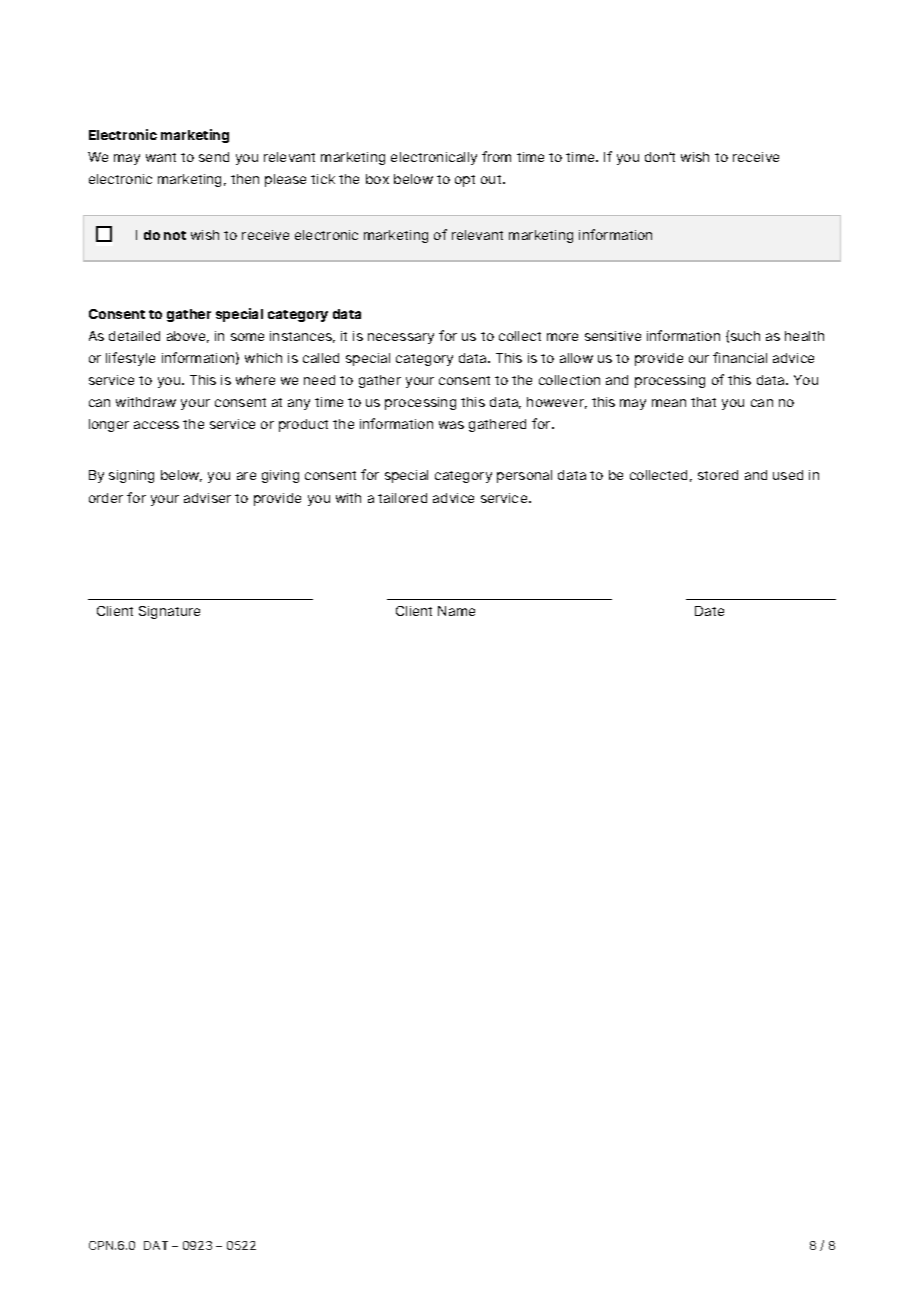 This screenshot has height=1309, width=924. What do you see at coordinates (156, 425) in the screenshot?
I see `access` at bounding box center [156, 425].
